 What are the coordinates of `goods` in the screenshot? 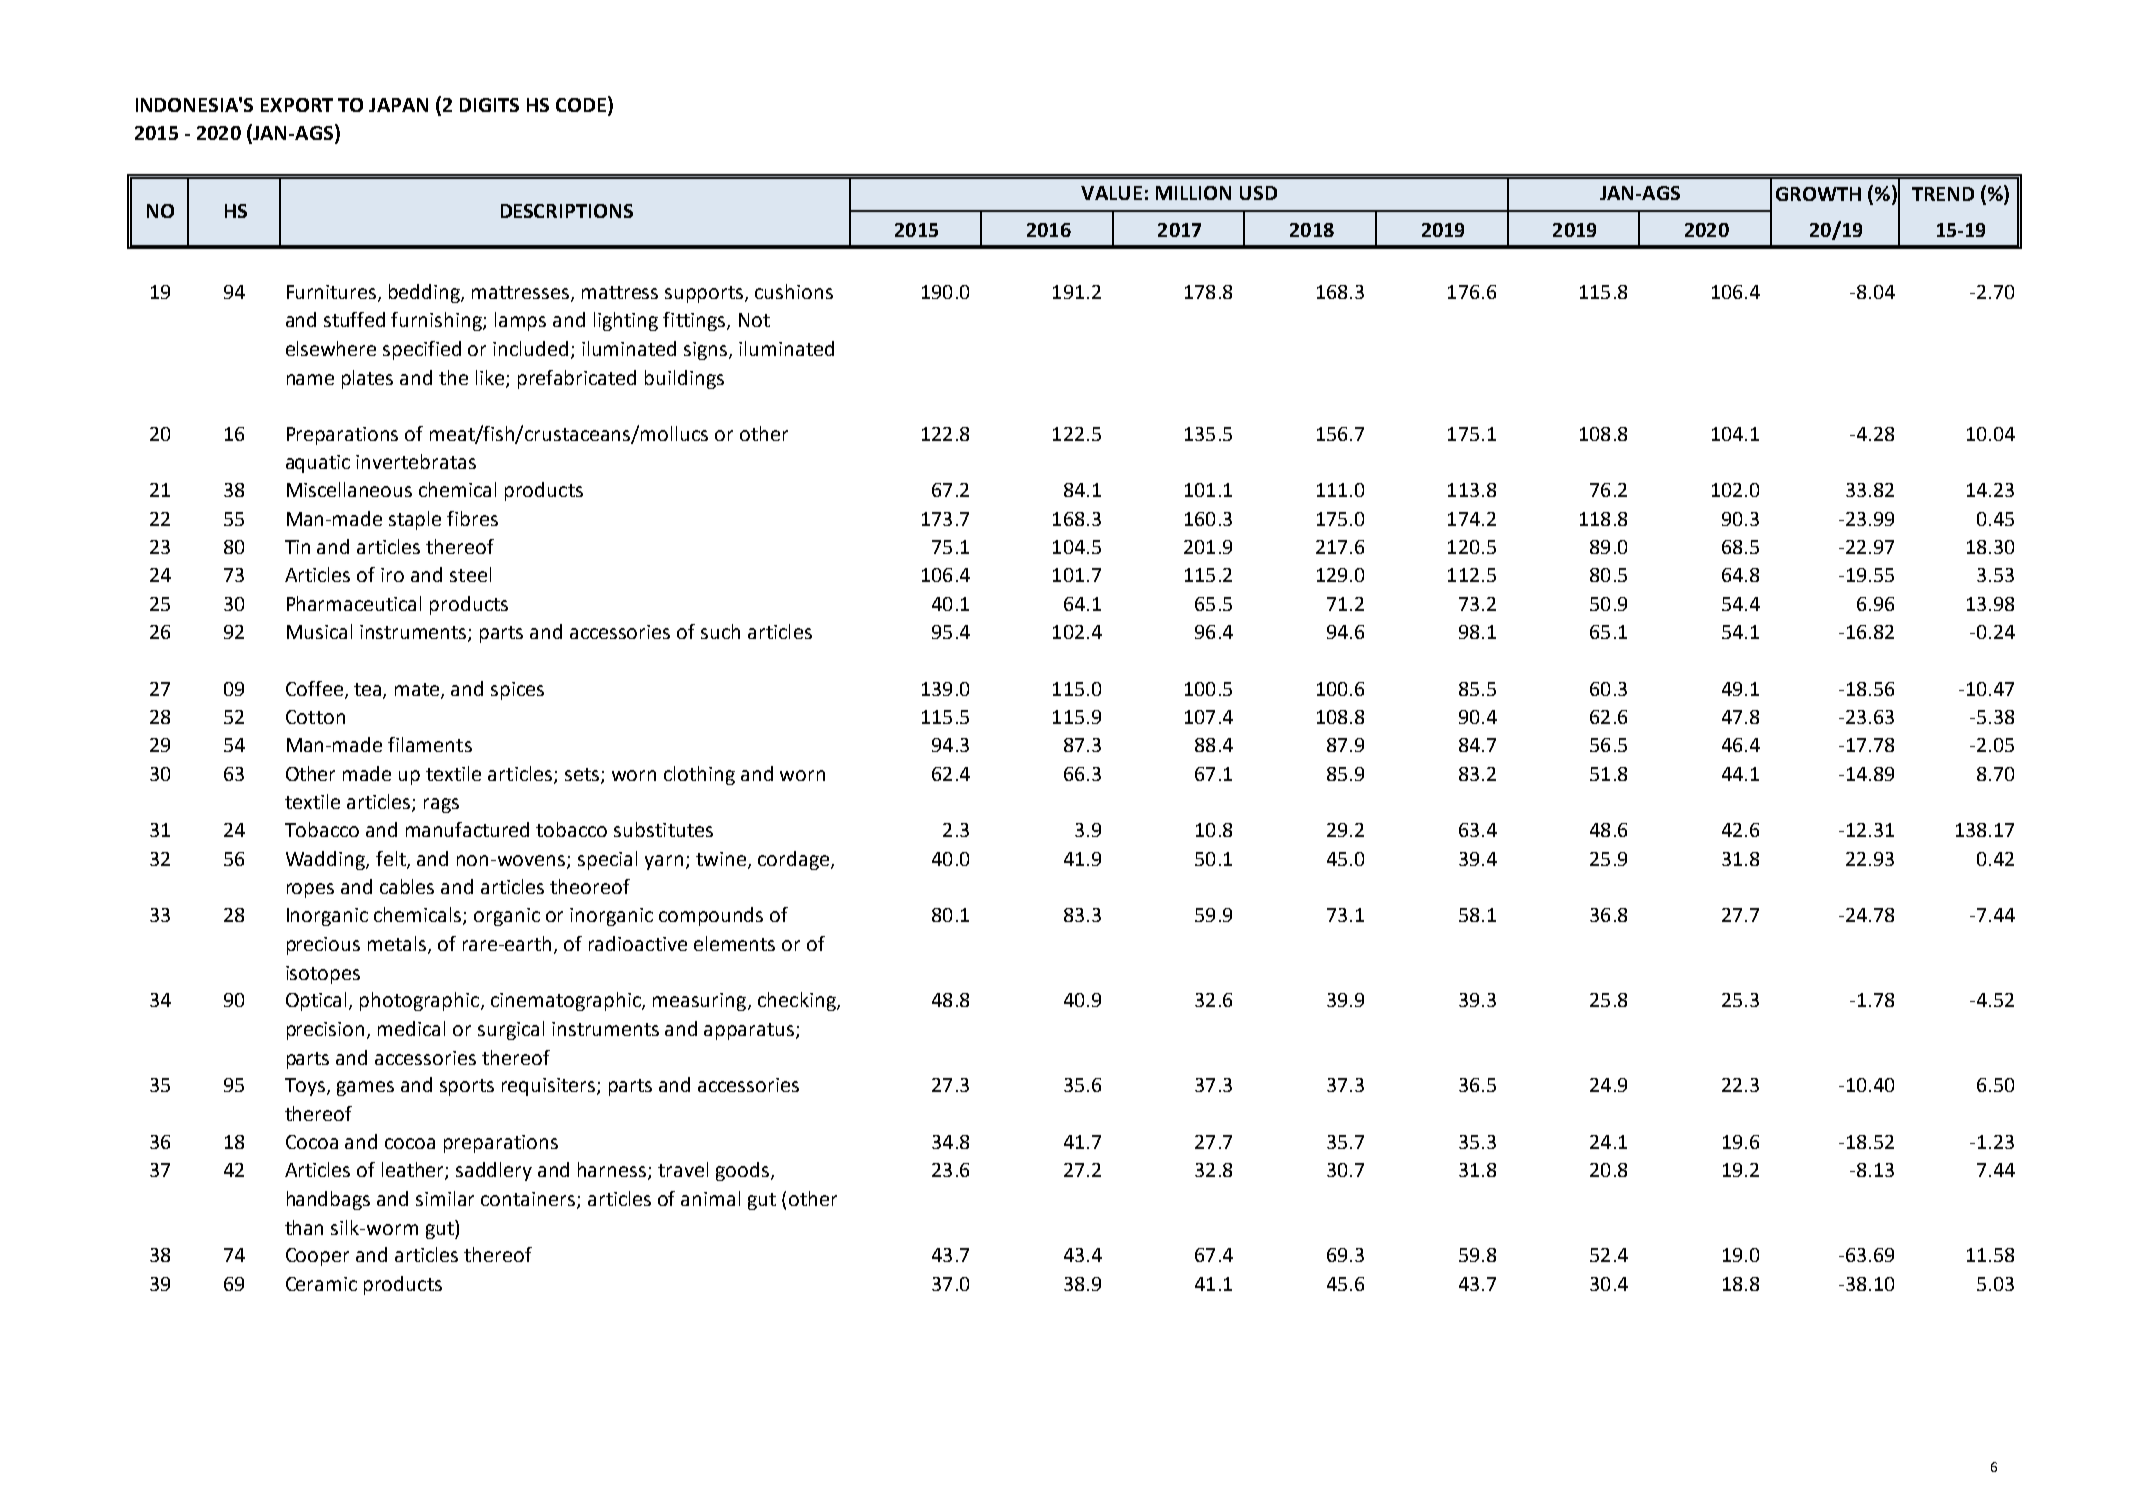 It's located at (742, 1171).
